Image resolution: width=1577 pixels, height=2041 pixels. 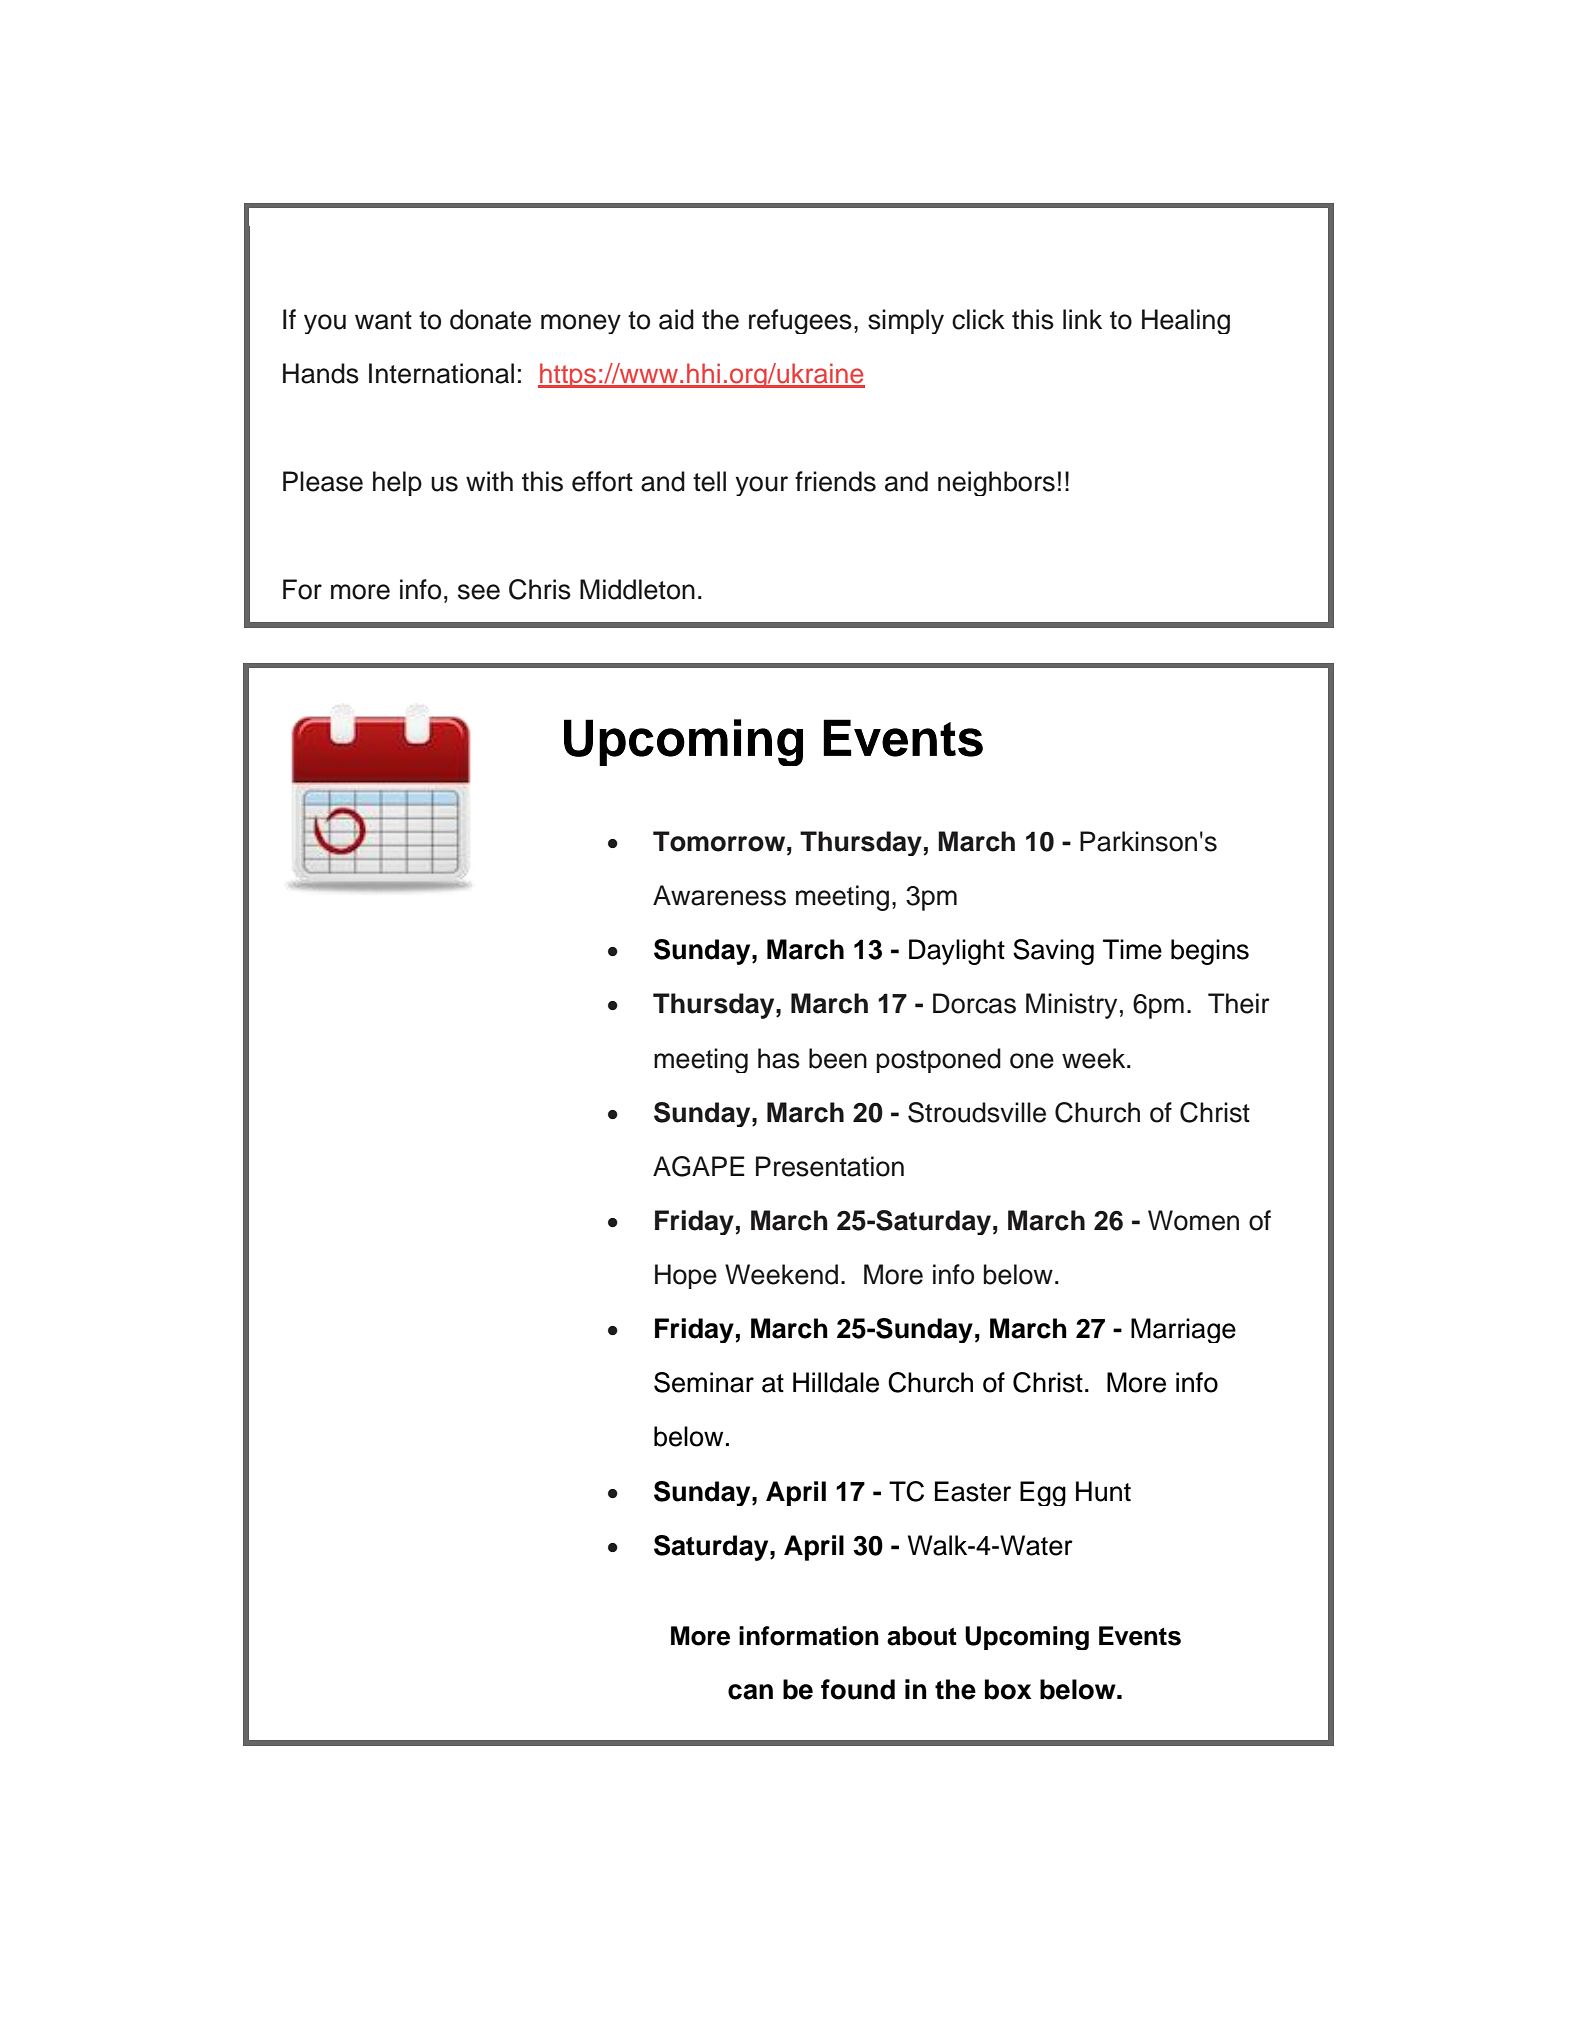 I want to click on can, so click(x=750, y=1692).
